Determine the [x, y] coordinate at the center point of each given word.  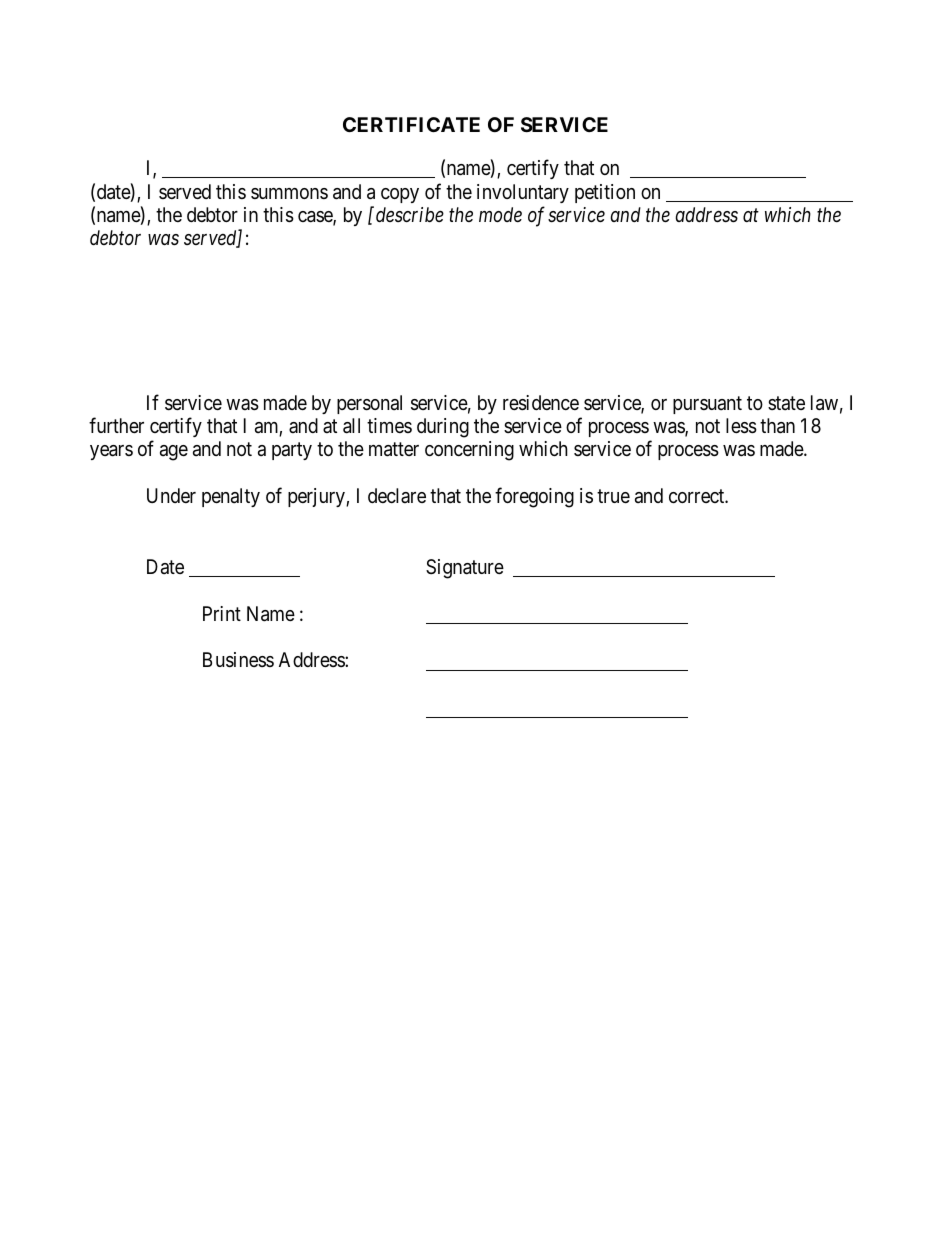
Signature [465, 569]
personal [369, 404]
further [116, 425]
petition [605, 193]
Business [238, 660]
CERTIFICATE [411, 124]
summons [289, 193]
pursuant [707, 405]
